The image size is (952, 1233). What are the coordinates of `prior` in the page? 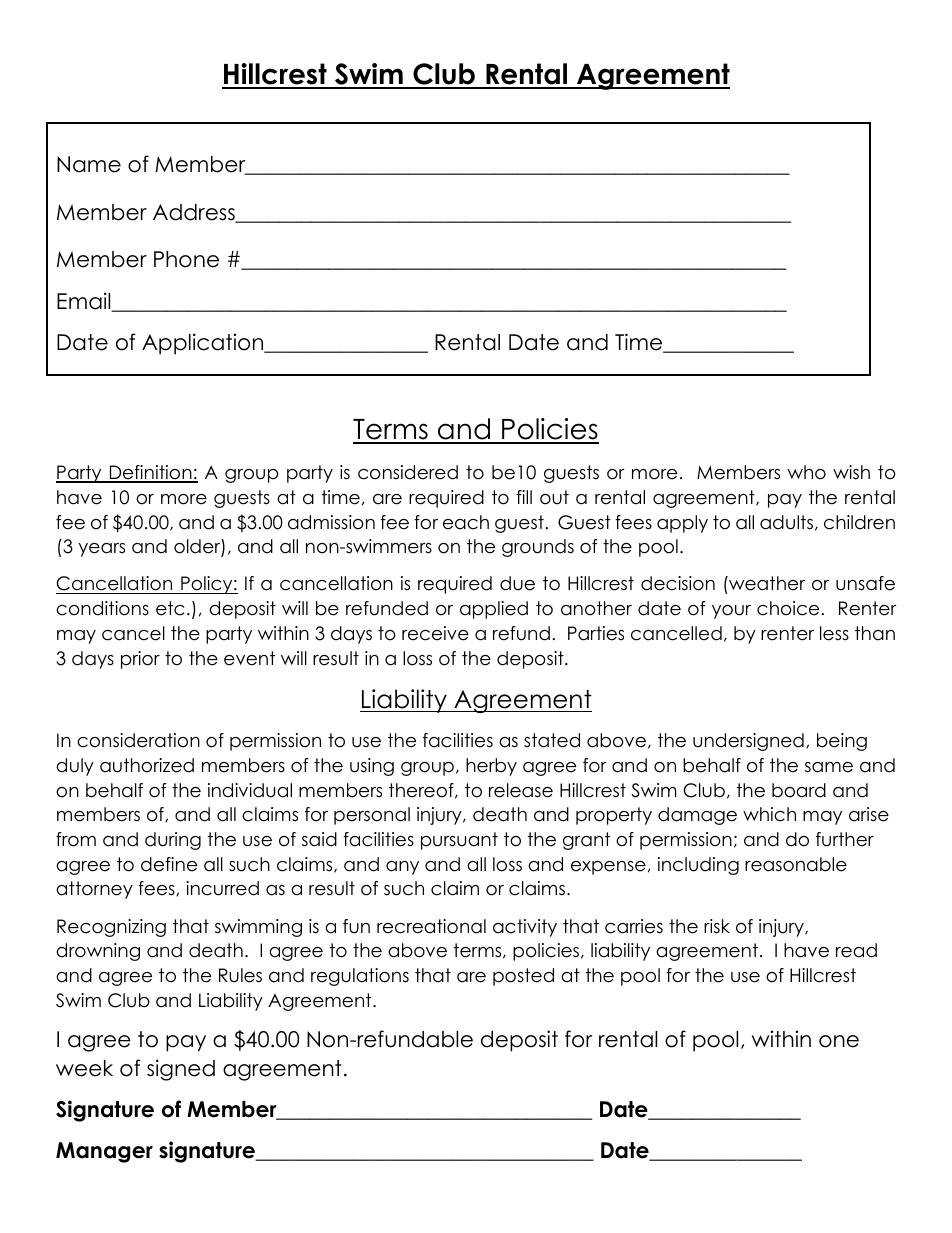 It's located at (140, 660).
